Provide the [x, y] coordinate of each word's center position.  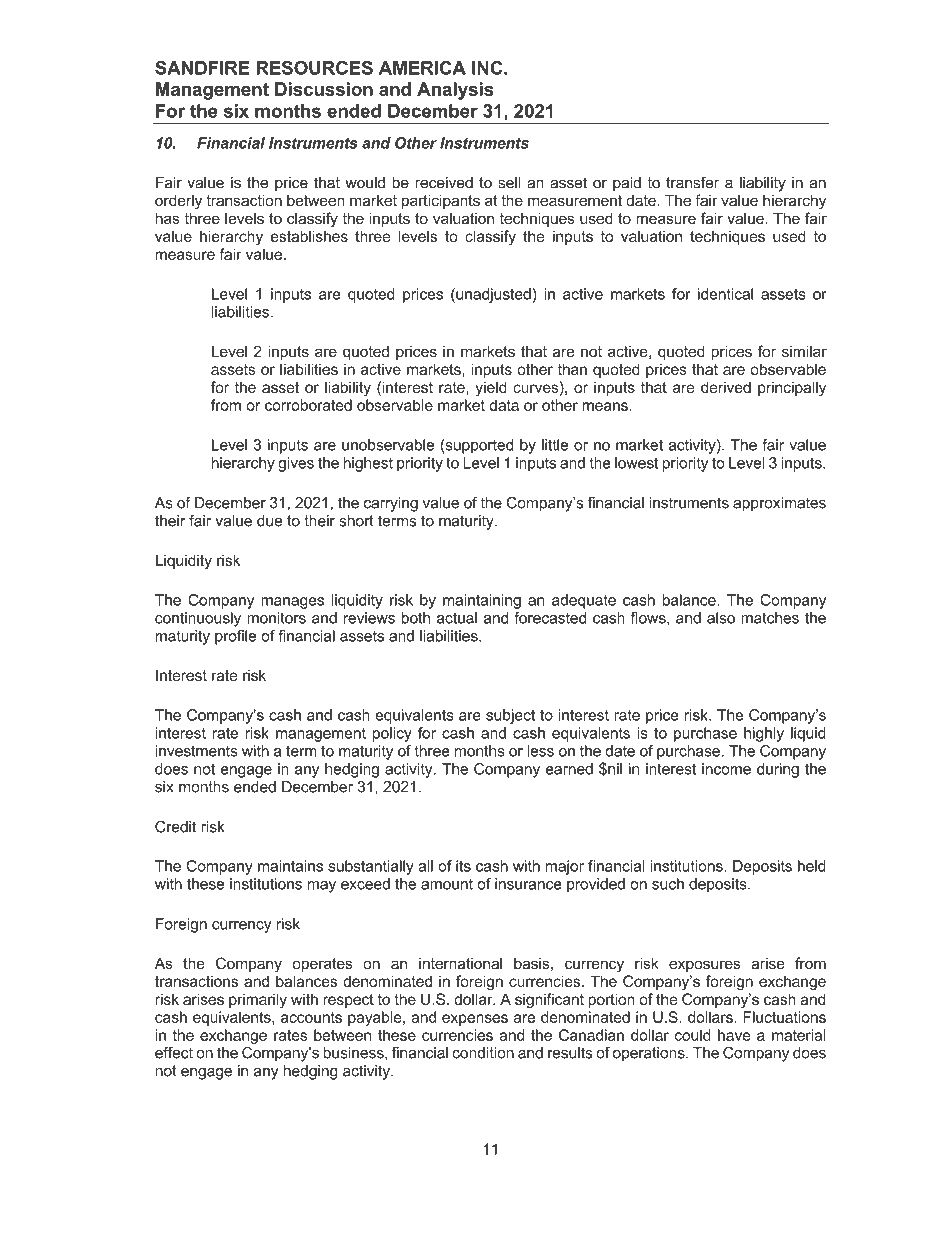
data [504, 405]
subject [510, 716]
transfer [692, 182]
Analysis [455, 91]
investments [196, 751]
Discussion [324, 89]
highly [764, 734]
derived [726, 387]
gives [296, 464]
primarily [258, 1000]
